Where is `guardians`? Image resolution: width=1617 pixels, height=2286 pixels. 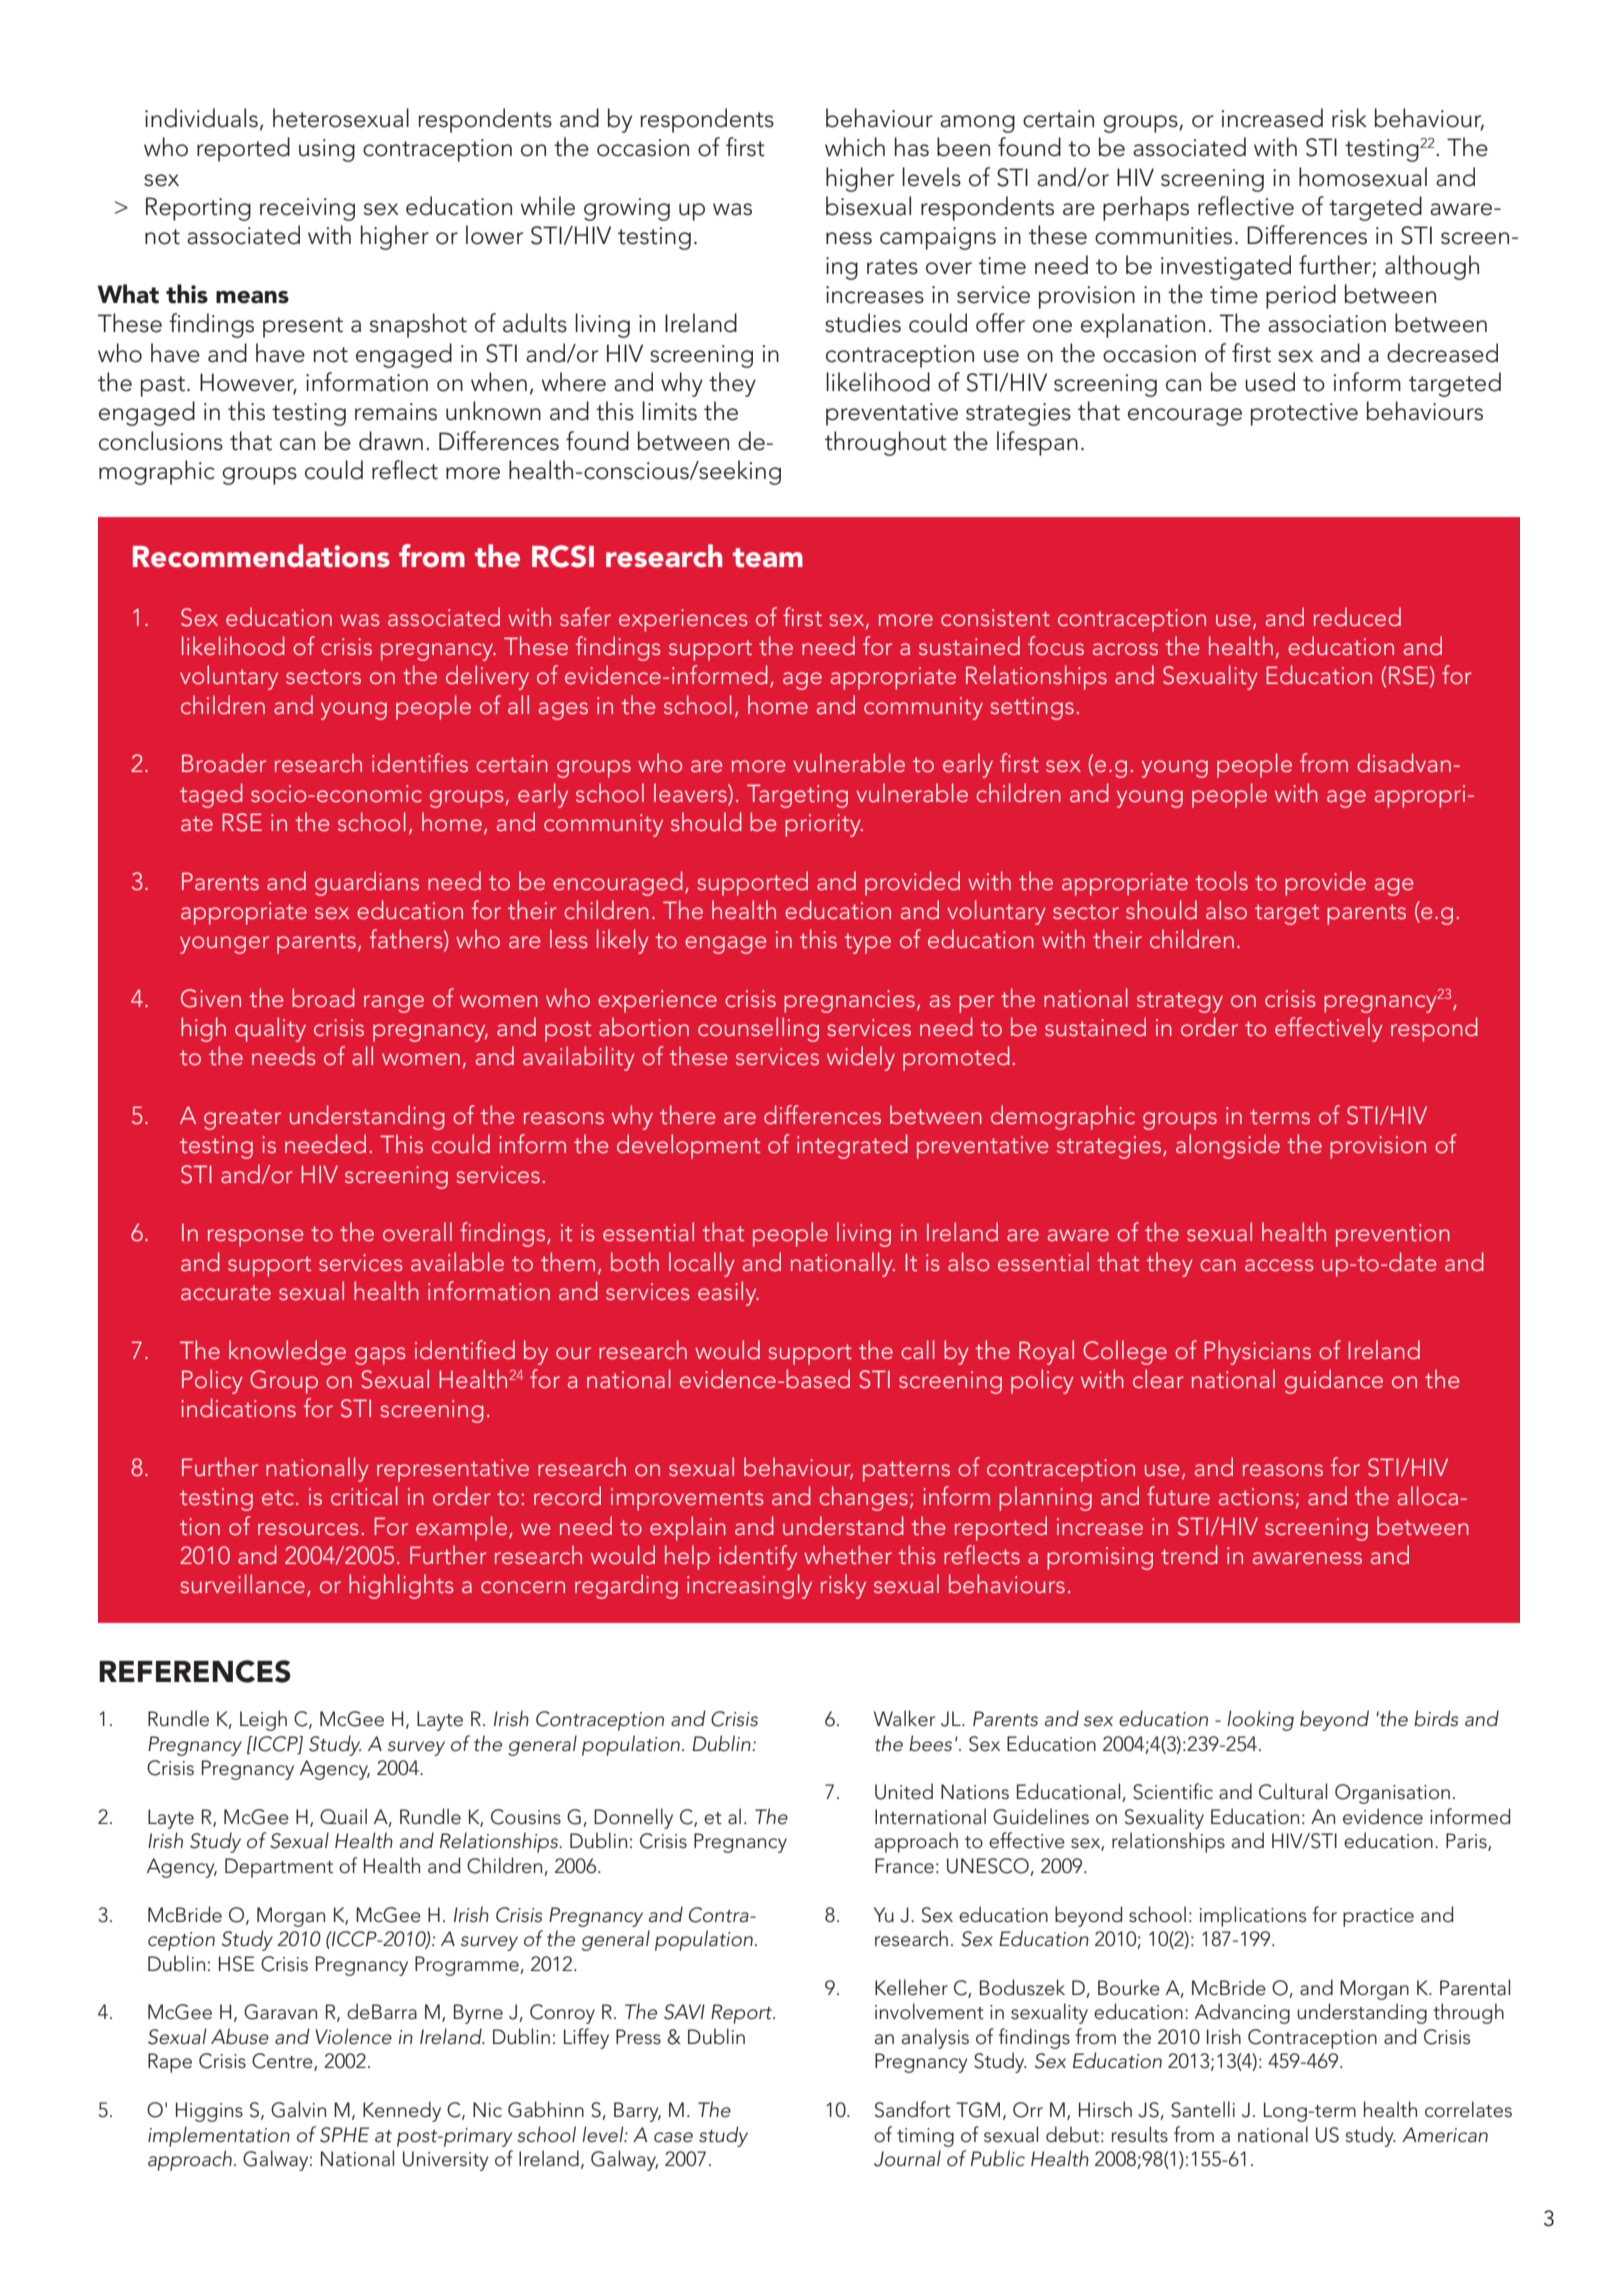
guardians is located at coordinates (367, 883).
